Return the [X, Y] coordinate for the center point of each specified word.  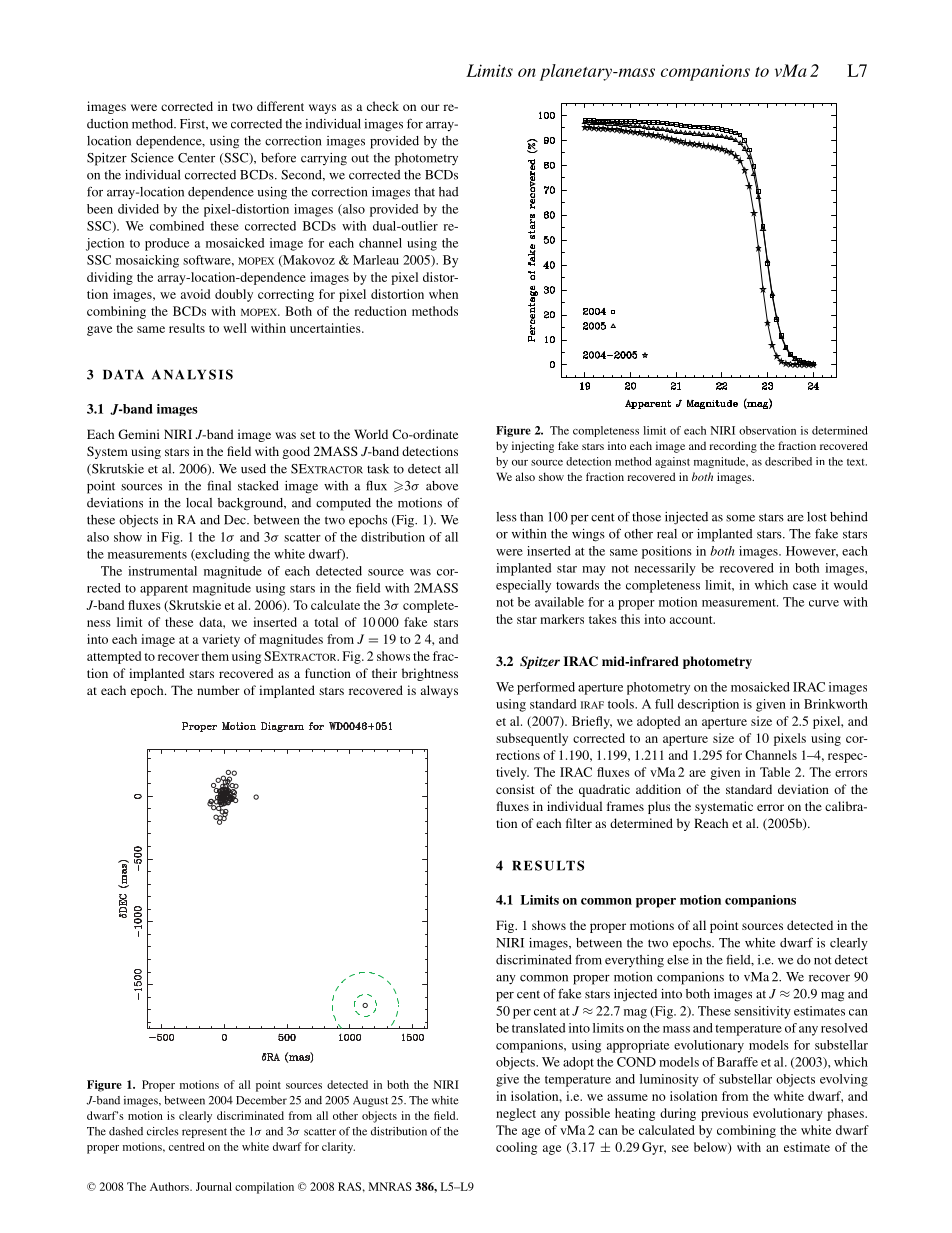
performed [546, 688]
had [449, 192]
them [215, 656]
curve [824, 603]
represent [204, 1133]
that [425, 192]
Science [152, 158]
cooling [516, 1148]
